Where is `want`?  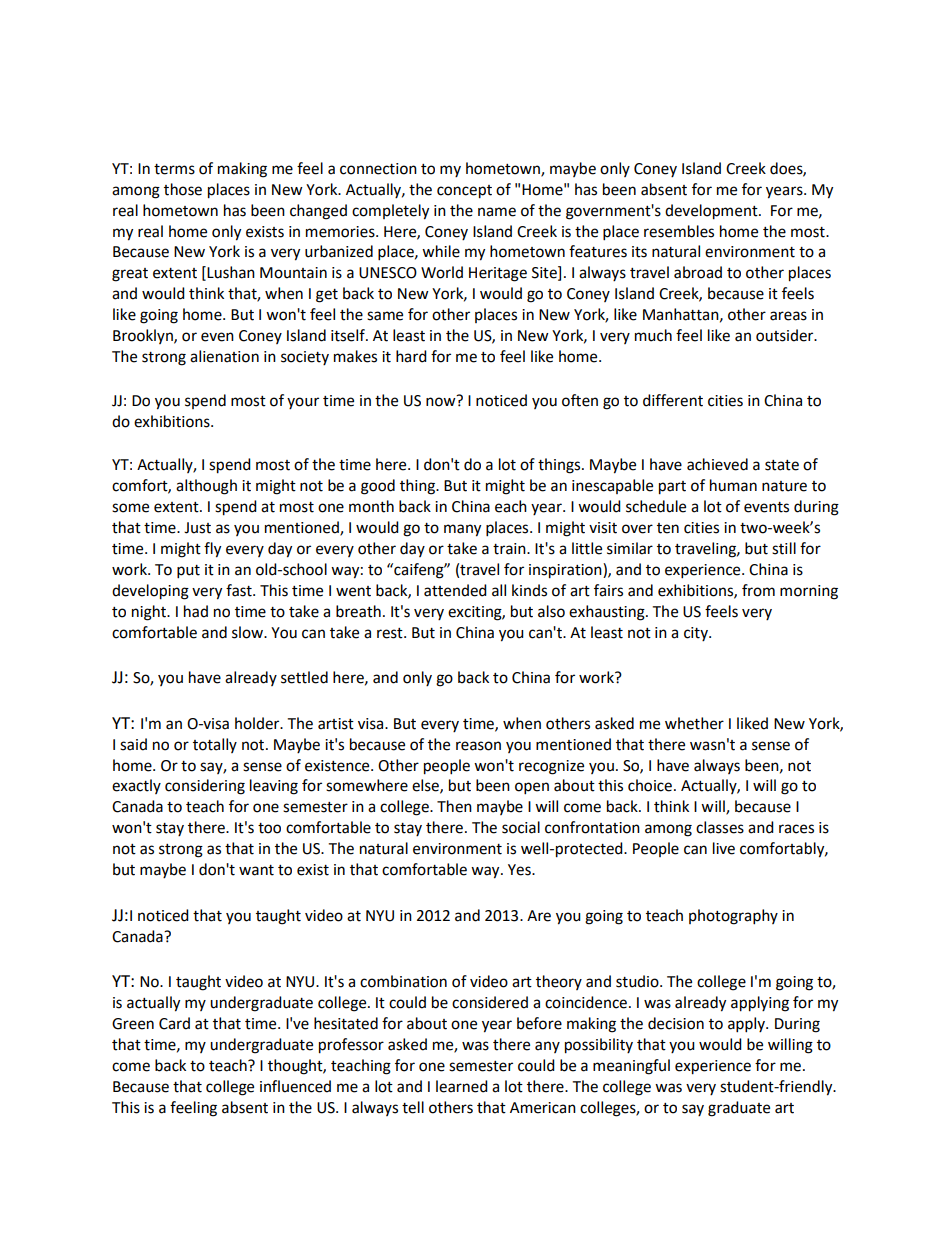
want is located at coordinates (256, 870).
